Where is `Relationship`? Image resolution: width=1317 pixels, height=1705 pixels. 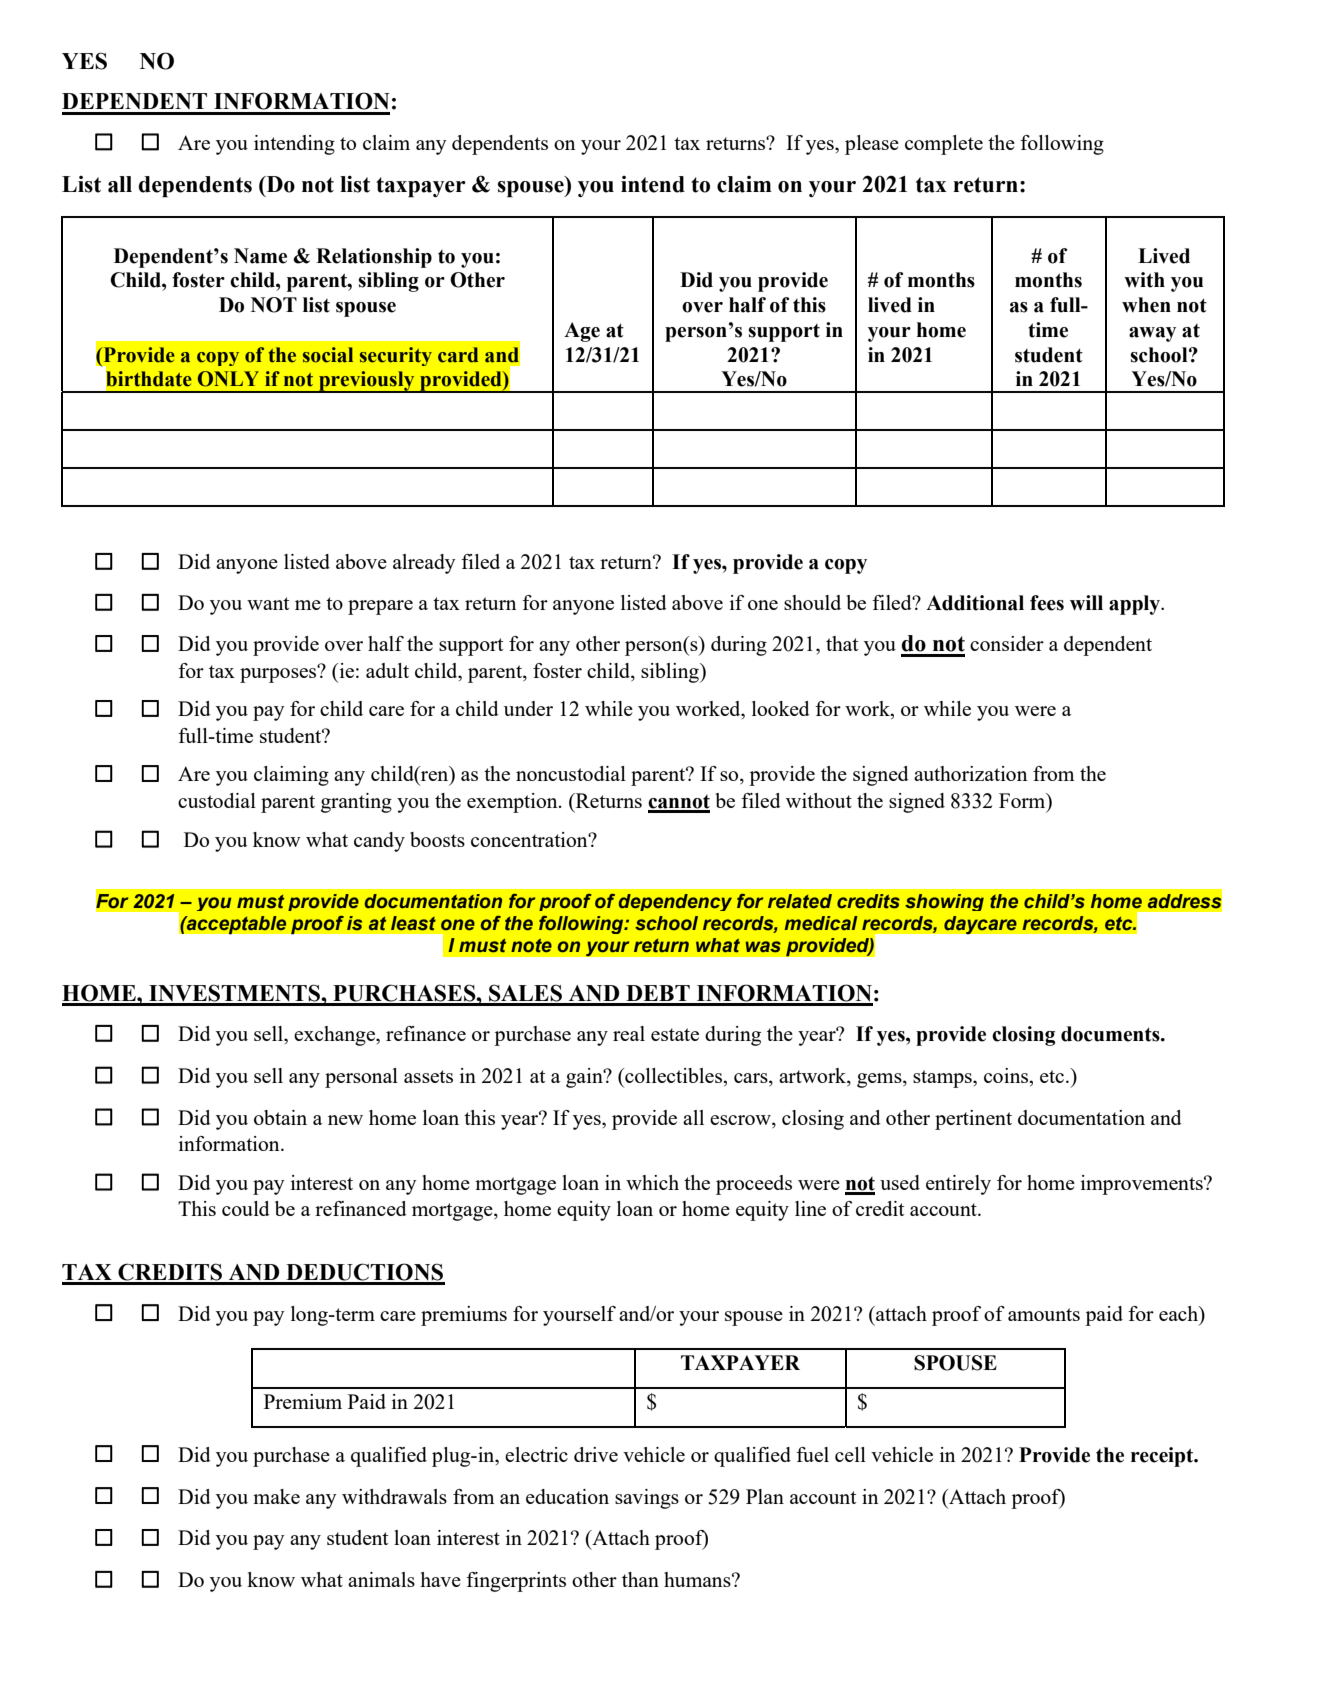
Relationship is located at coordinates (374, 258).
